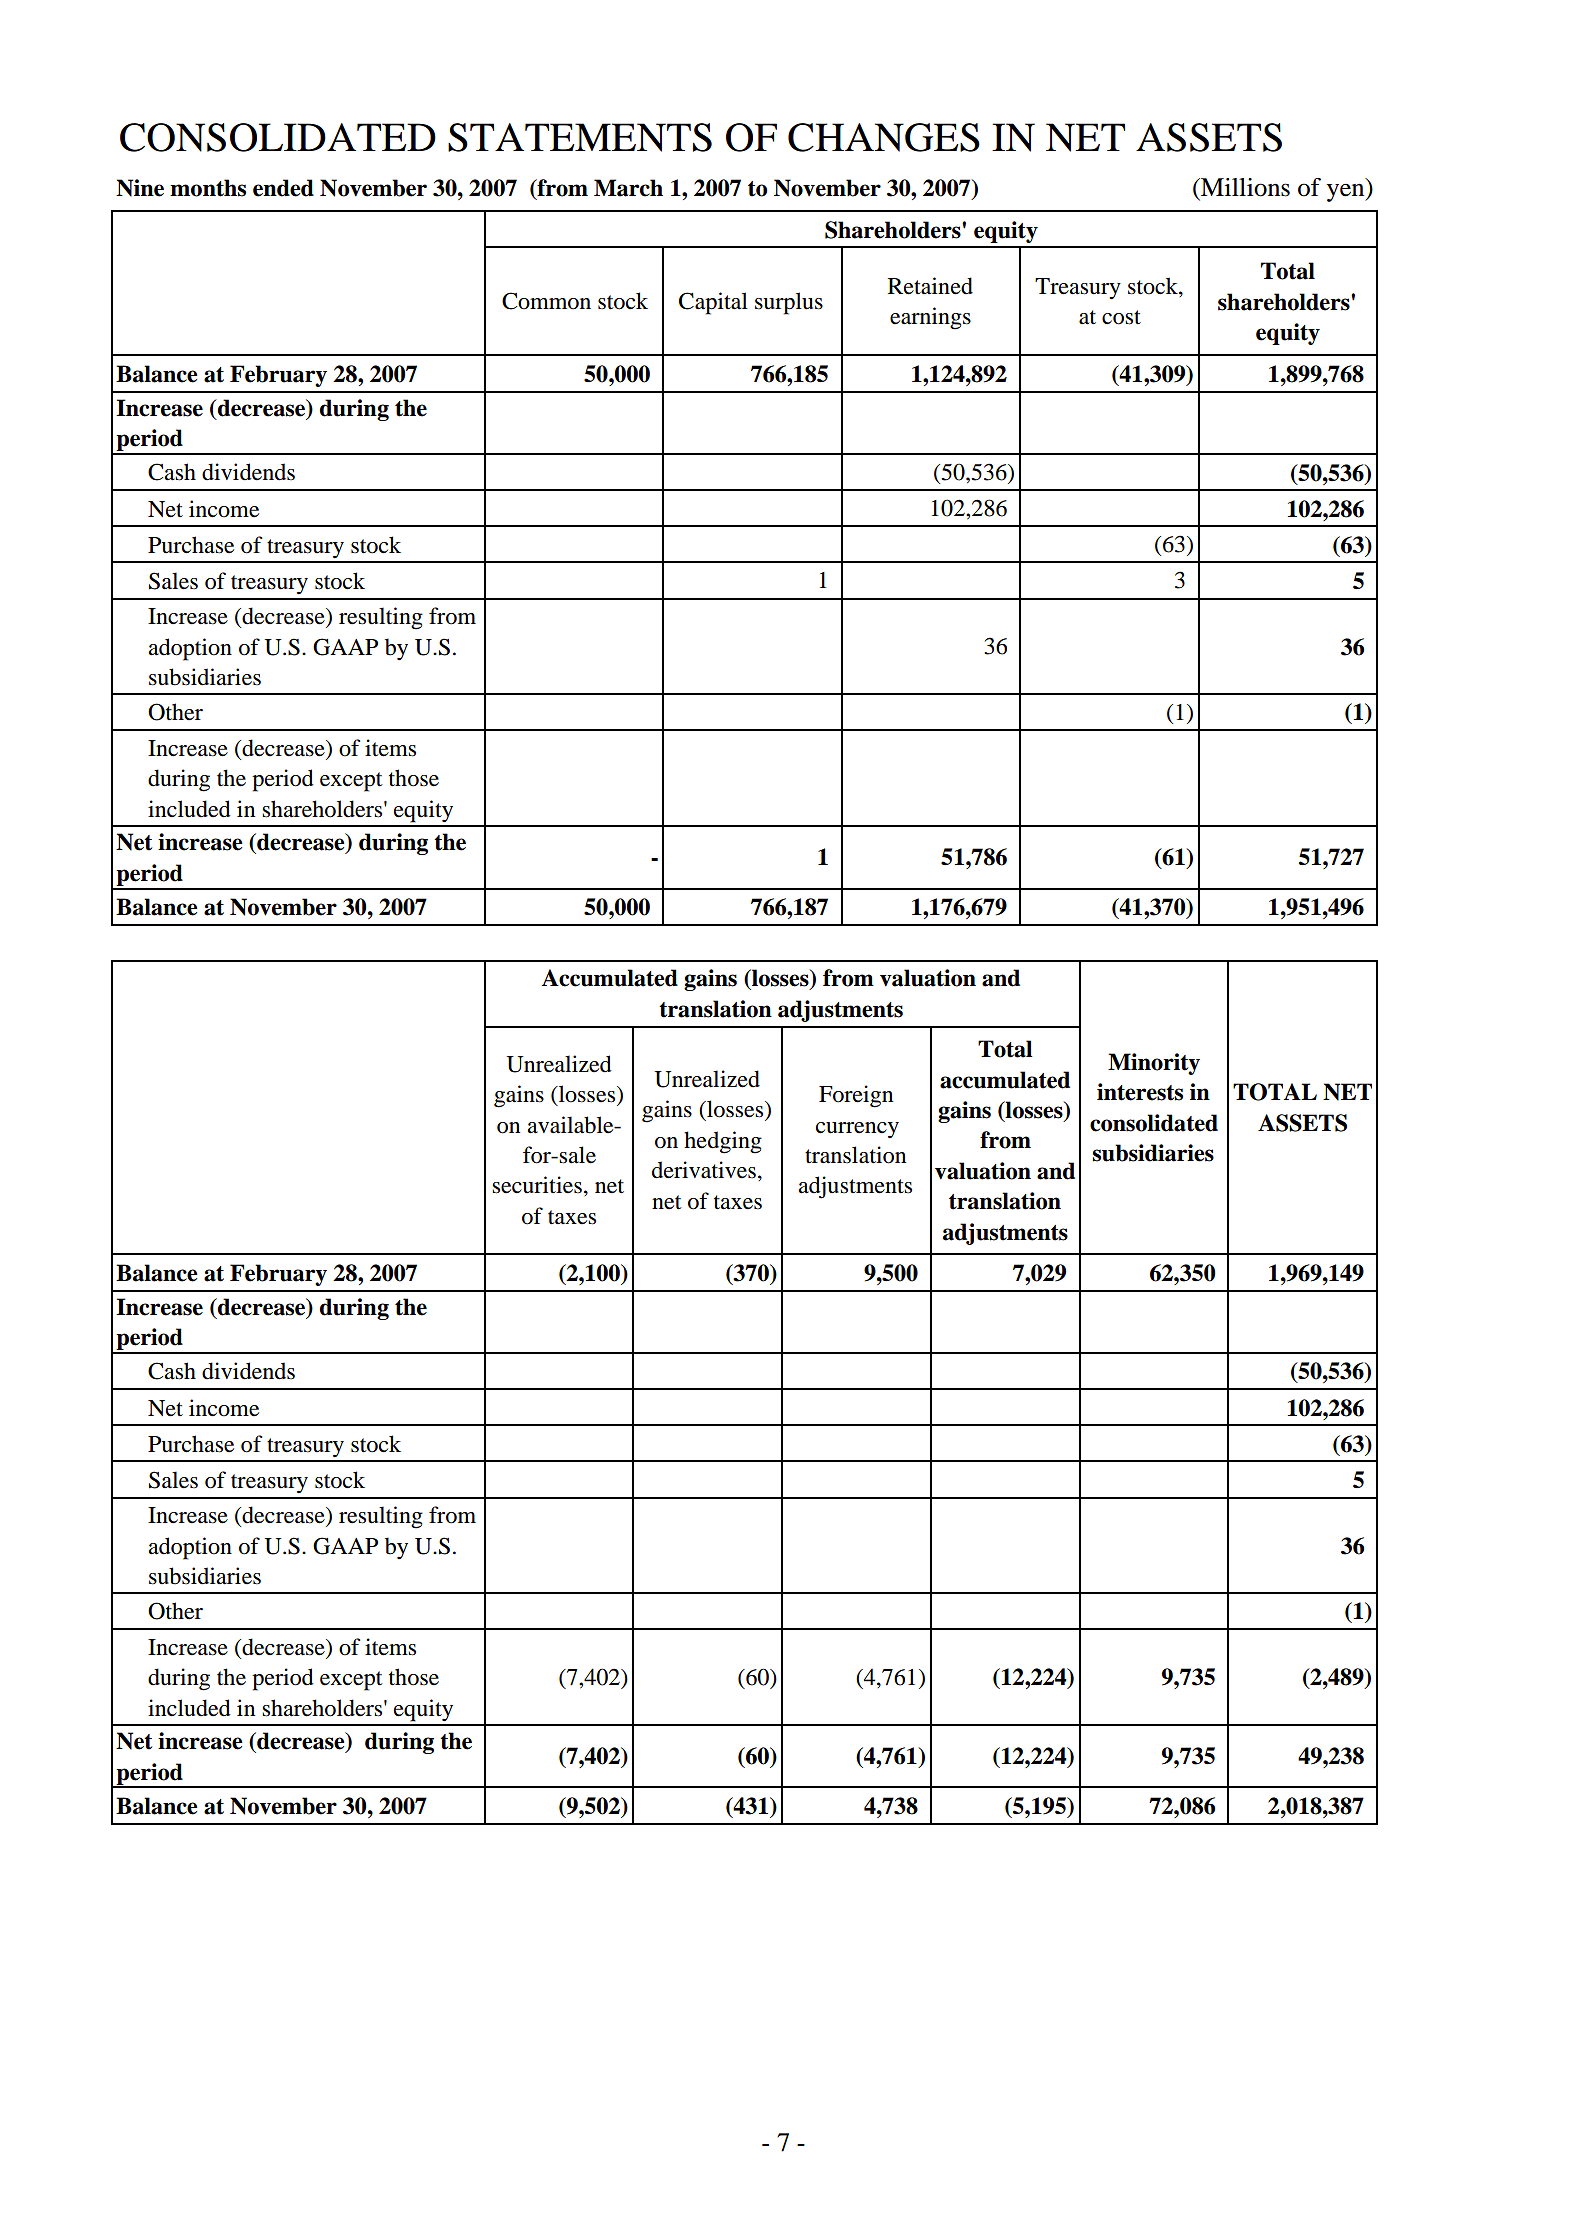 This screenshot has height=2221, width=1570. What do you see at coordinates (704, 1170) in the screenshot?
I see `derivatives` at bounding box center [704, 1170].
